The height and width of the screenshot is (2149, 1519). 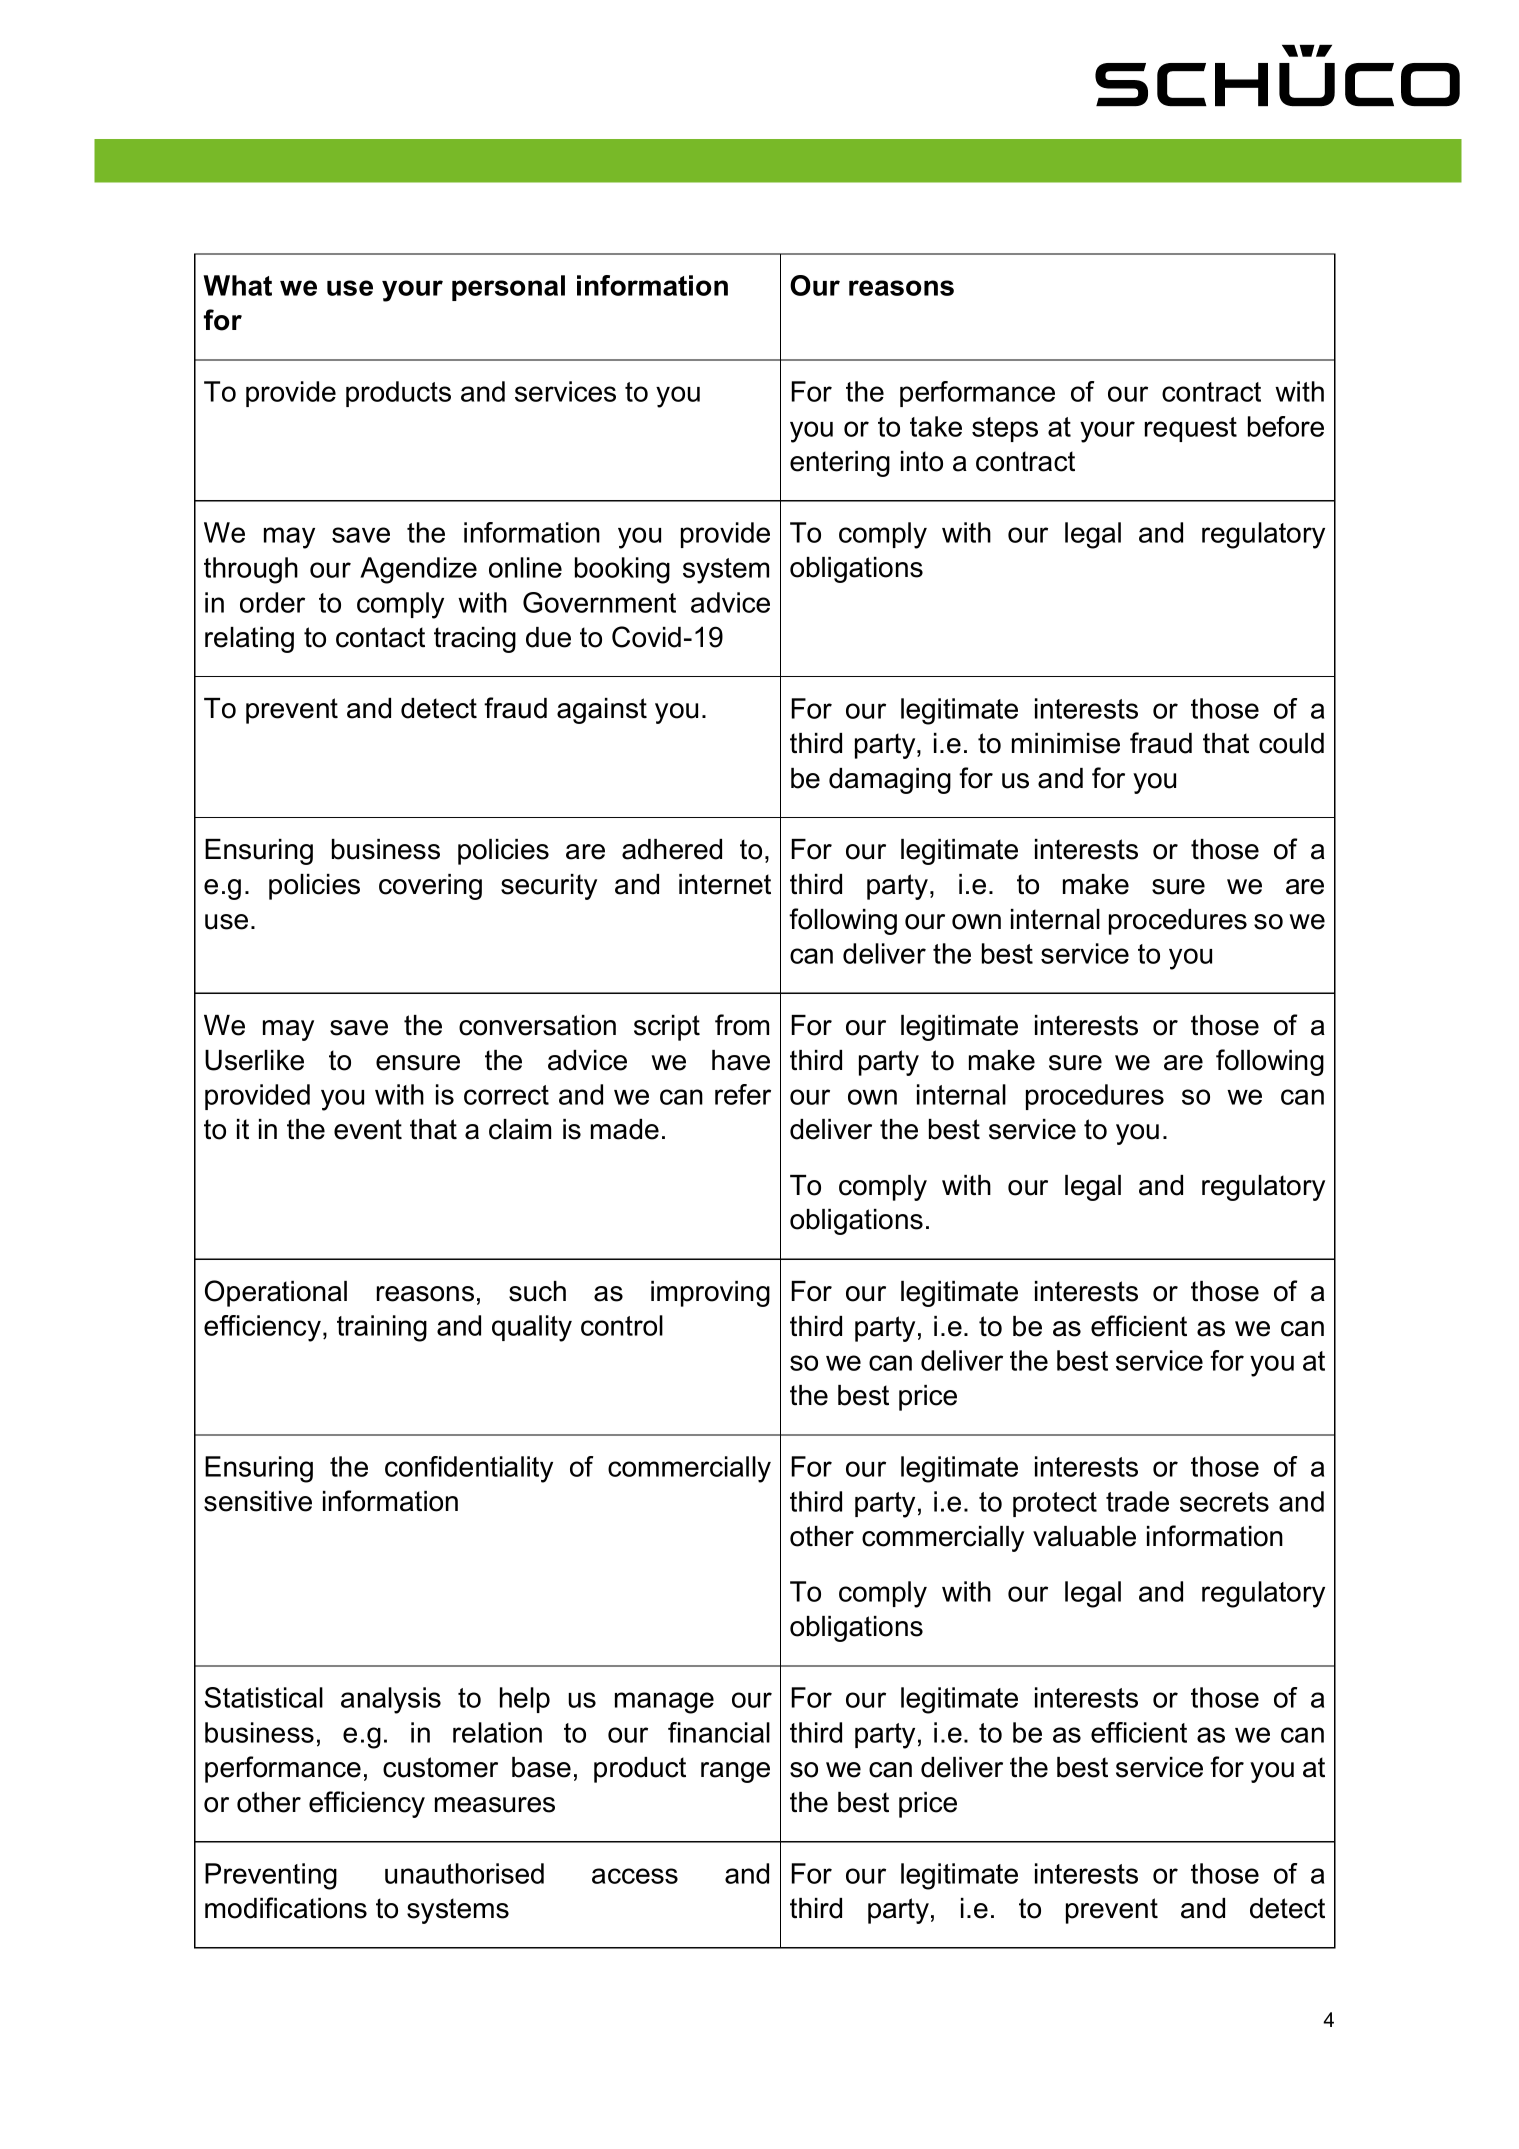 I want to click on correct, so click(x=506, y=1095).
